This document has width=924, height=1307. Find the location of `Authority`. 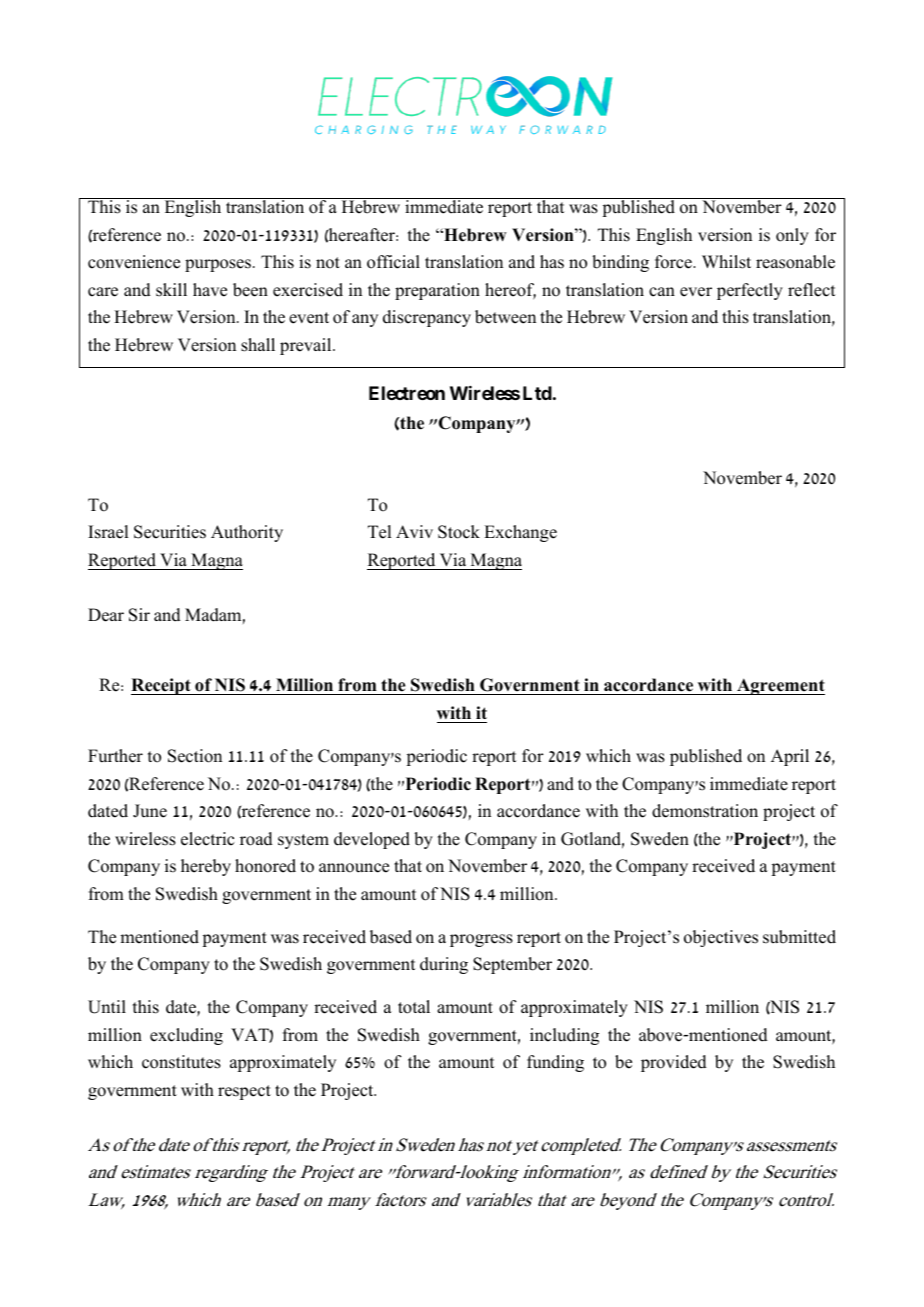

Authority is located at coordinates (247, 533).
